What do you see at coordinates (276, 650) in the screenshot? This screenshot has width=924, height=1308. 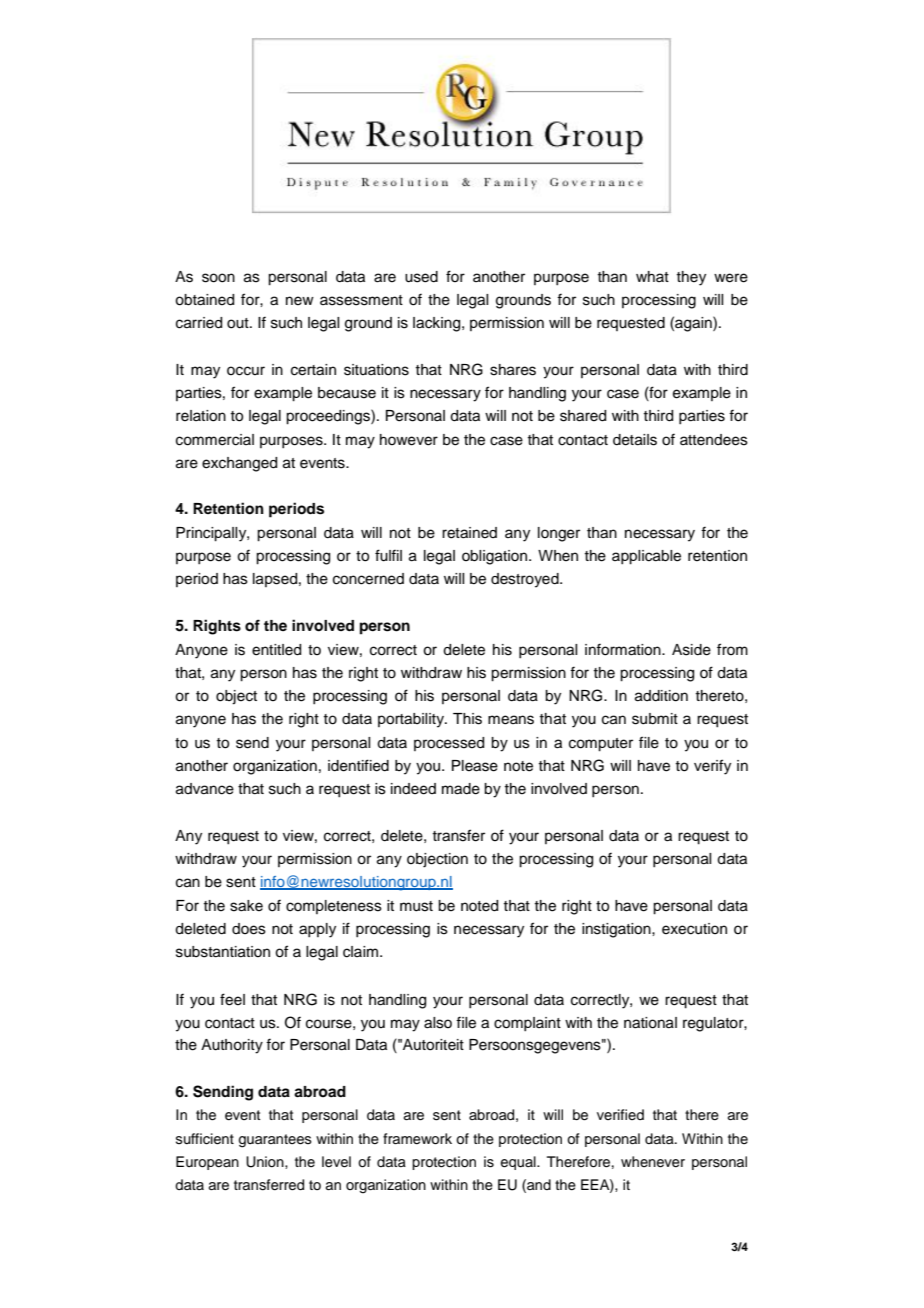 I see `entitled` at bounding box center [276, 650].
